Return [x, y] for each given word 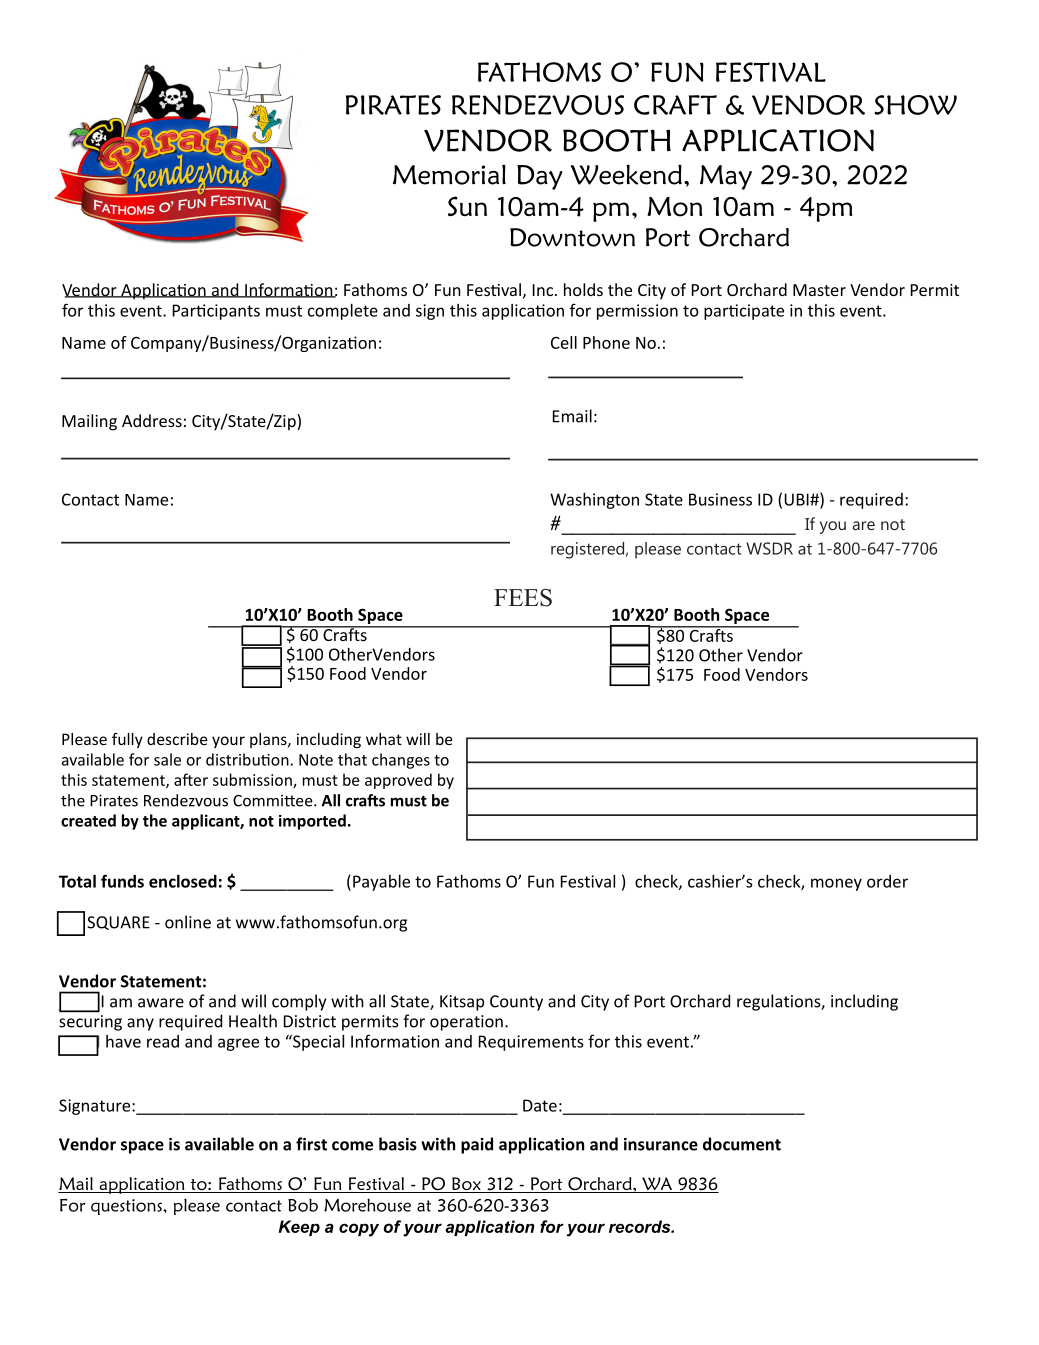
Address [152, 420]
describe [177, 739]
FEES [523, 597]
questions [127, 1207]
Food [722, 674]
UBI [797, 499]
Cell [564, 342]
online [188, 922]
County [516, 1003]
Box [466, 1185]
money [836, 884]
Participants [216, 312]
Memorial [449, 175]
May [726, 177]
